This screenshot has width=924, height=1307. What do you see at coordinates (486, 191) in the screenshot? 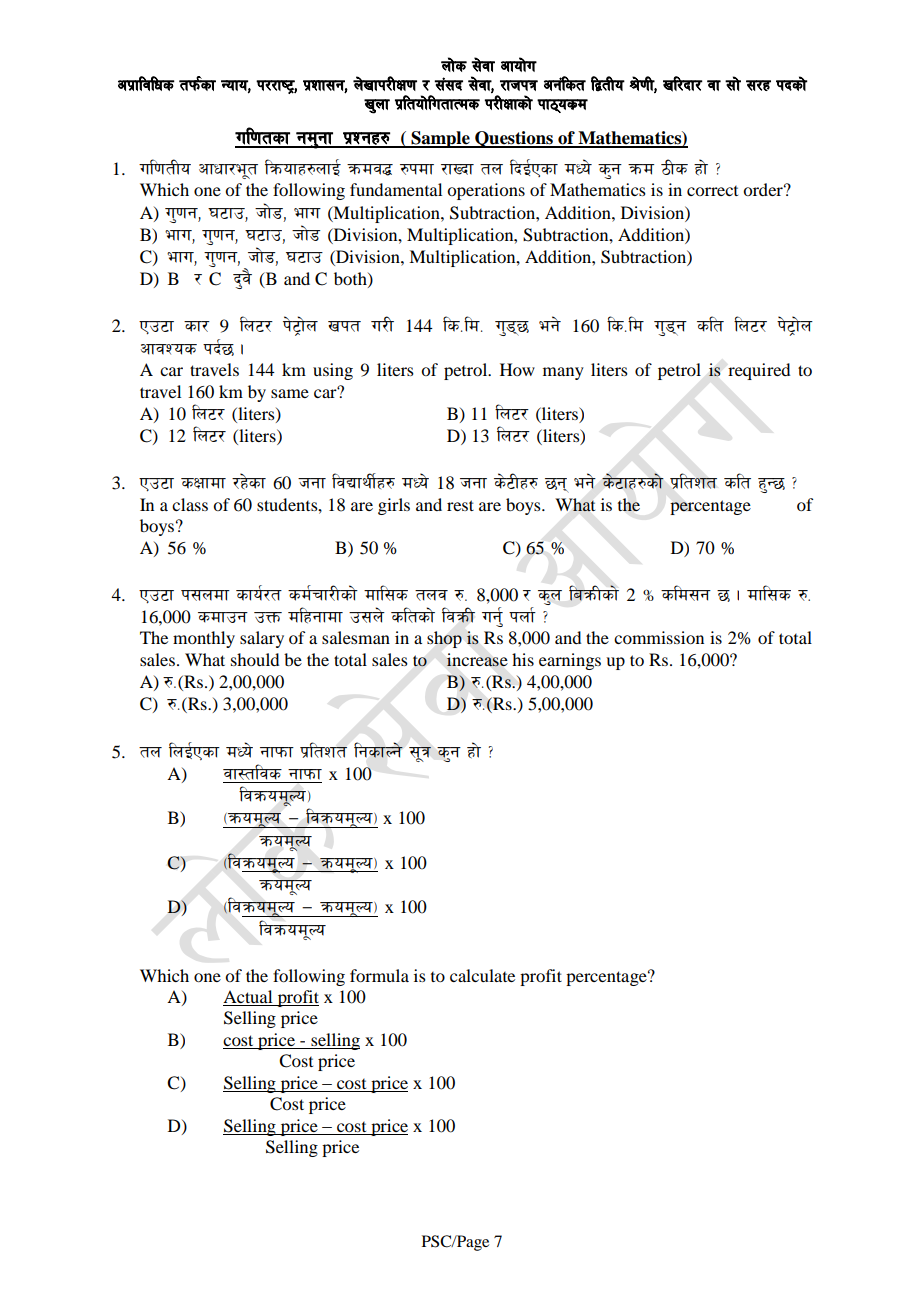
I see `operations` at bounding box center [486, 191].
